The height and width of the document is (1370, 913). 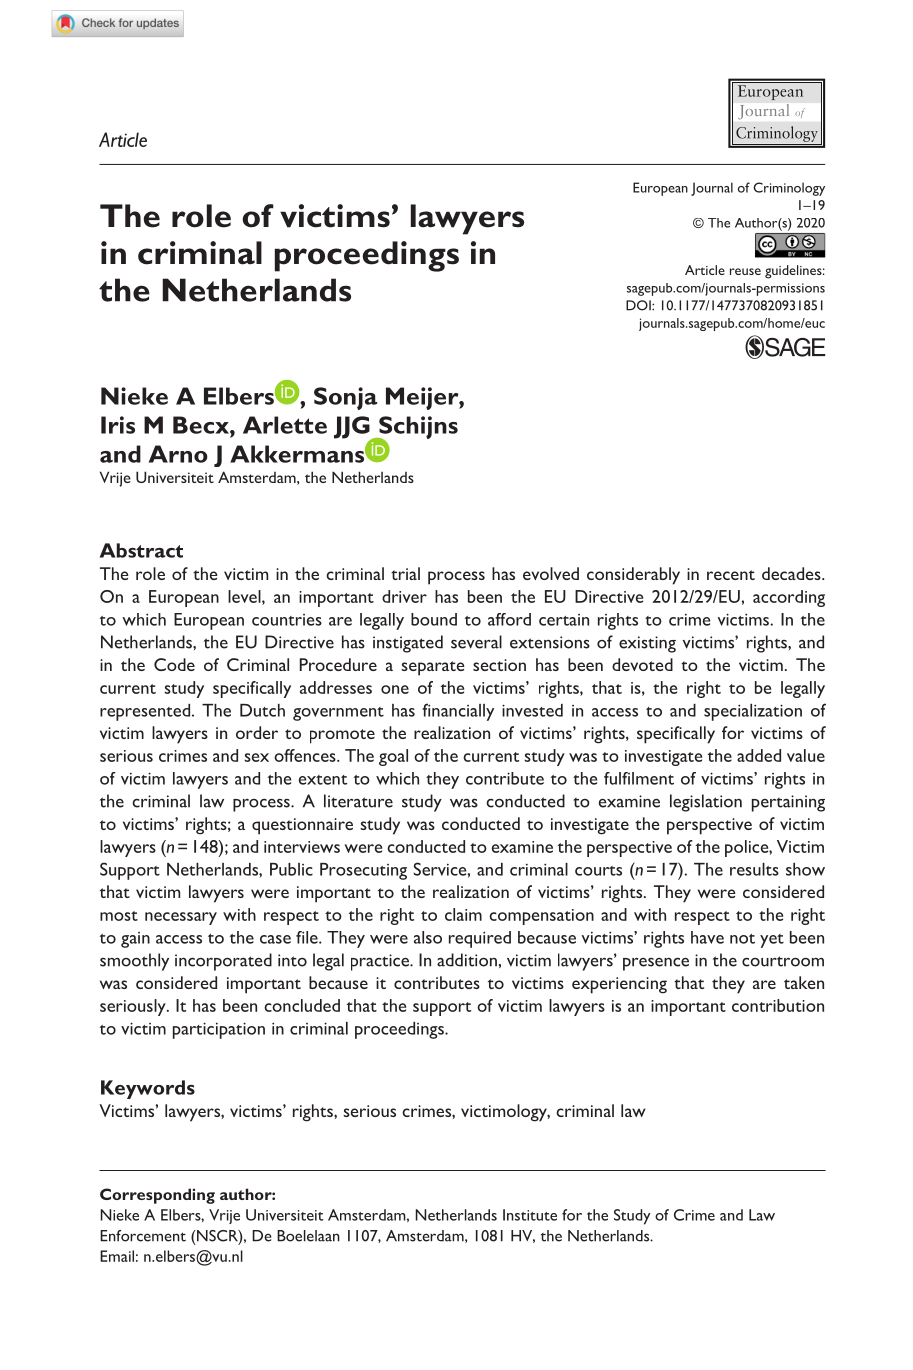 I want to click on sex, so click(x=256, y=757).
